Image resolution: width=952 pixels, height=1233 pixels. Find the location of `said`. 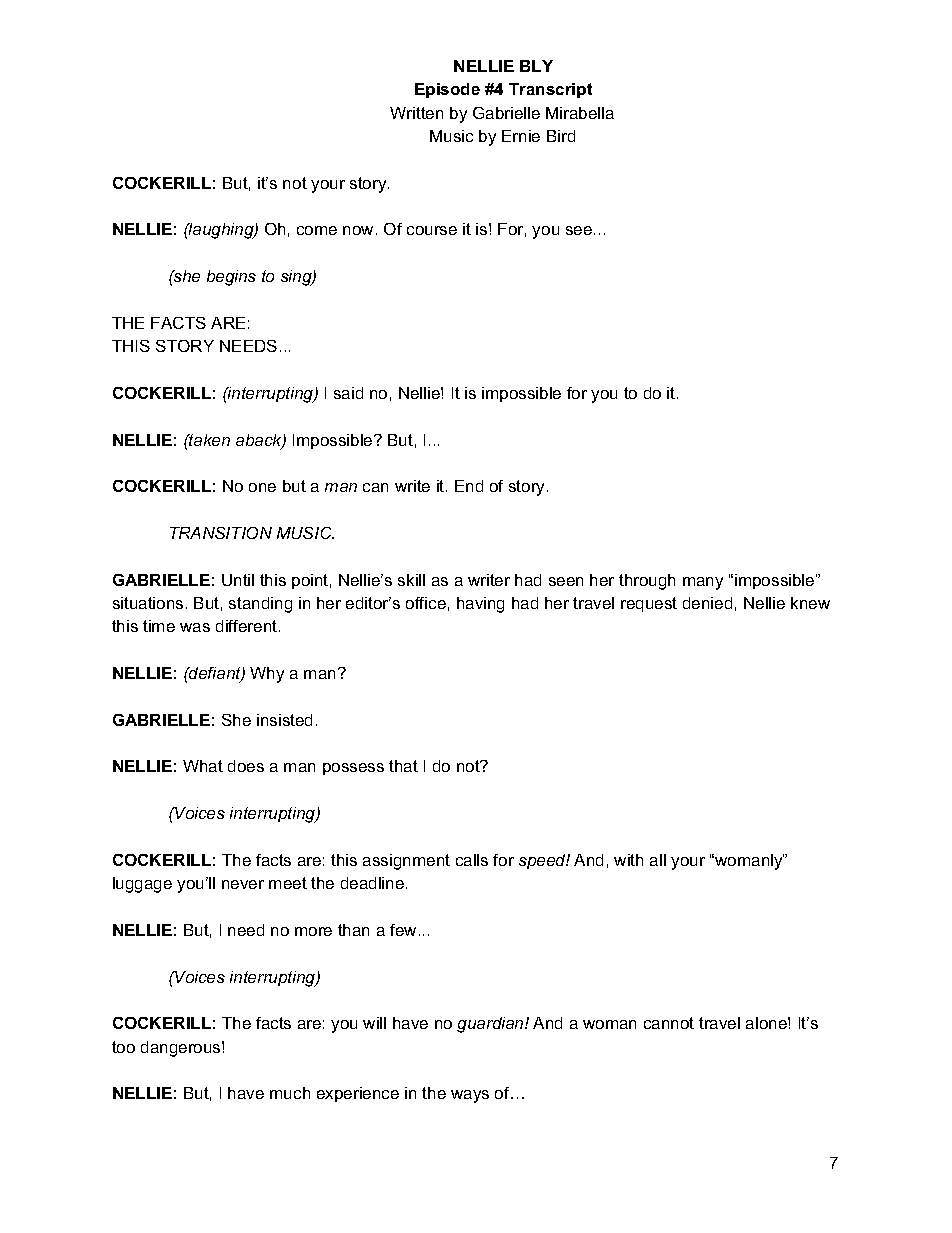

said is located at coordinates (348, 393).
